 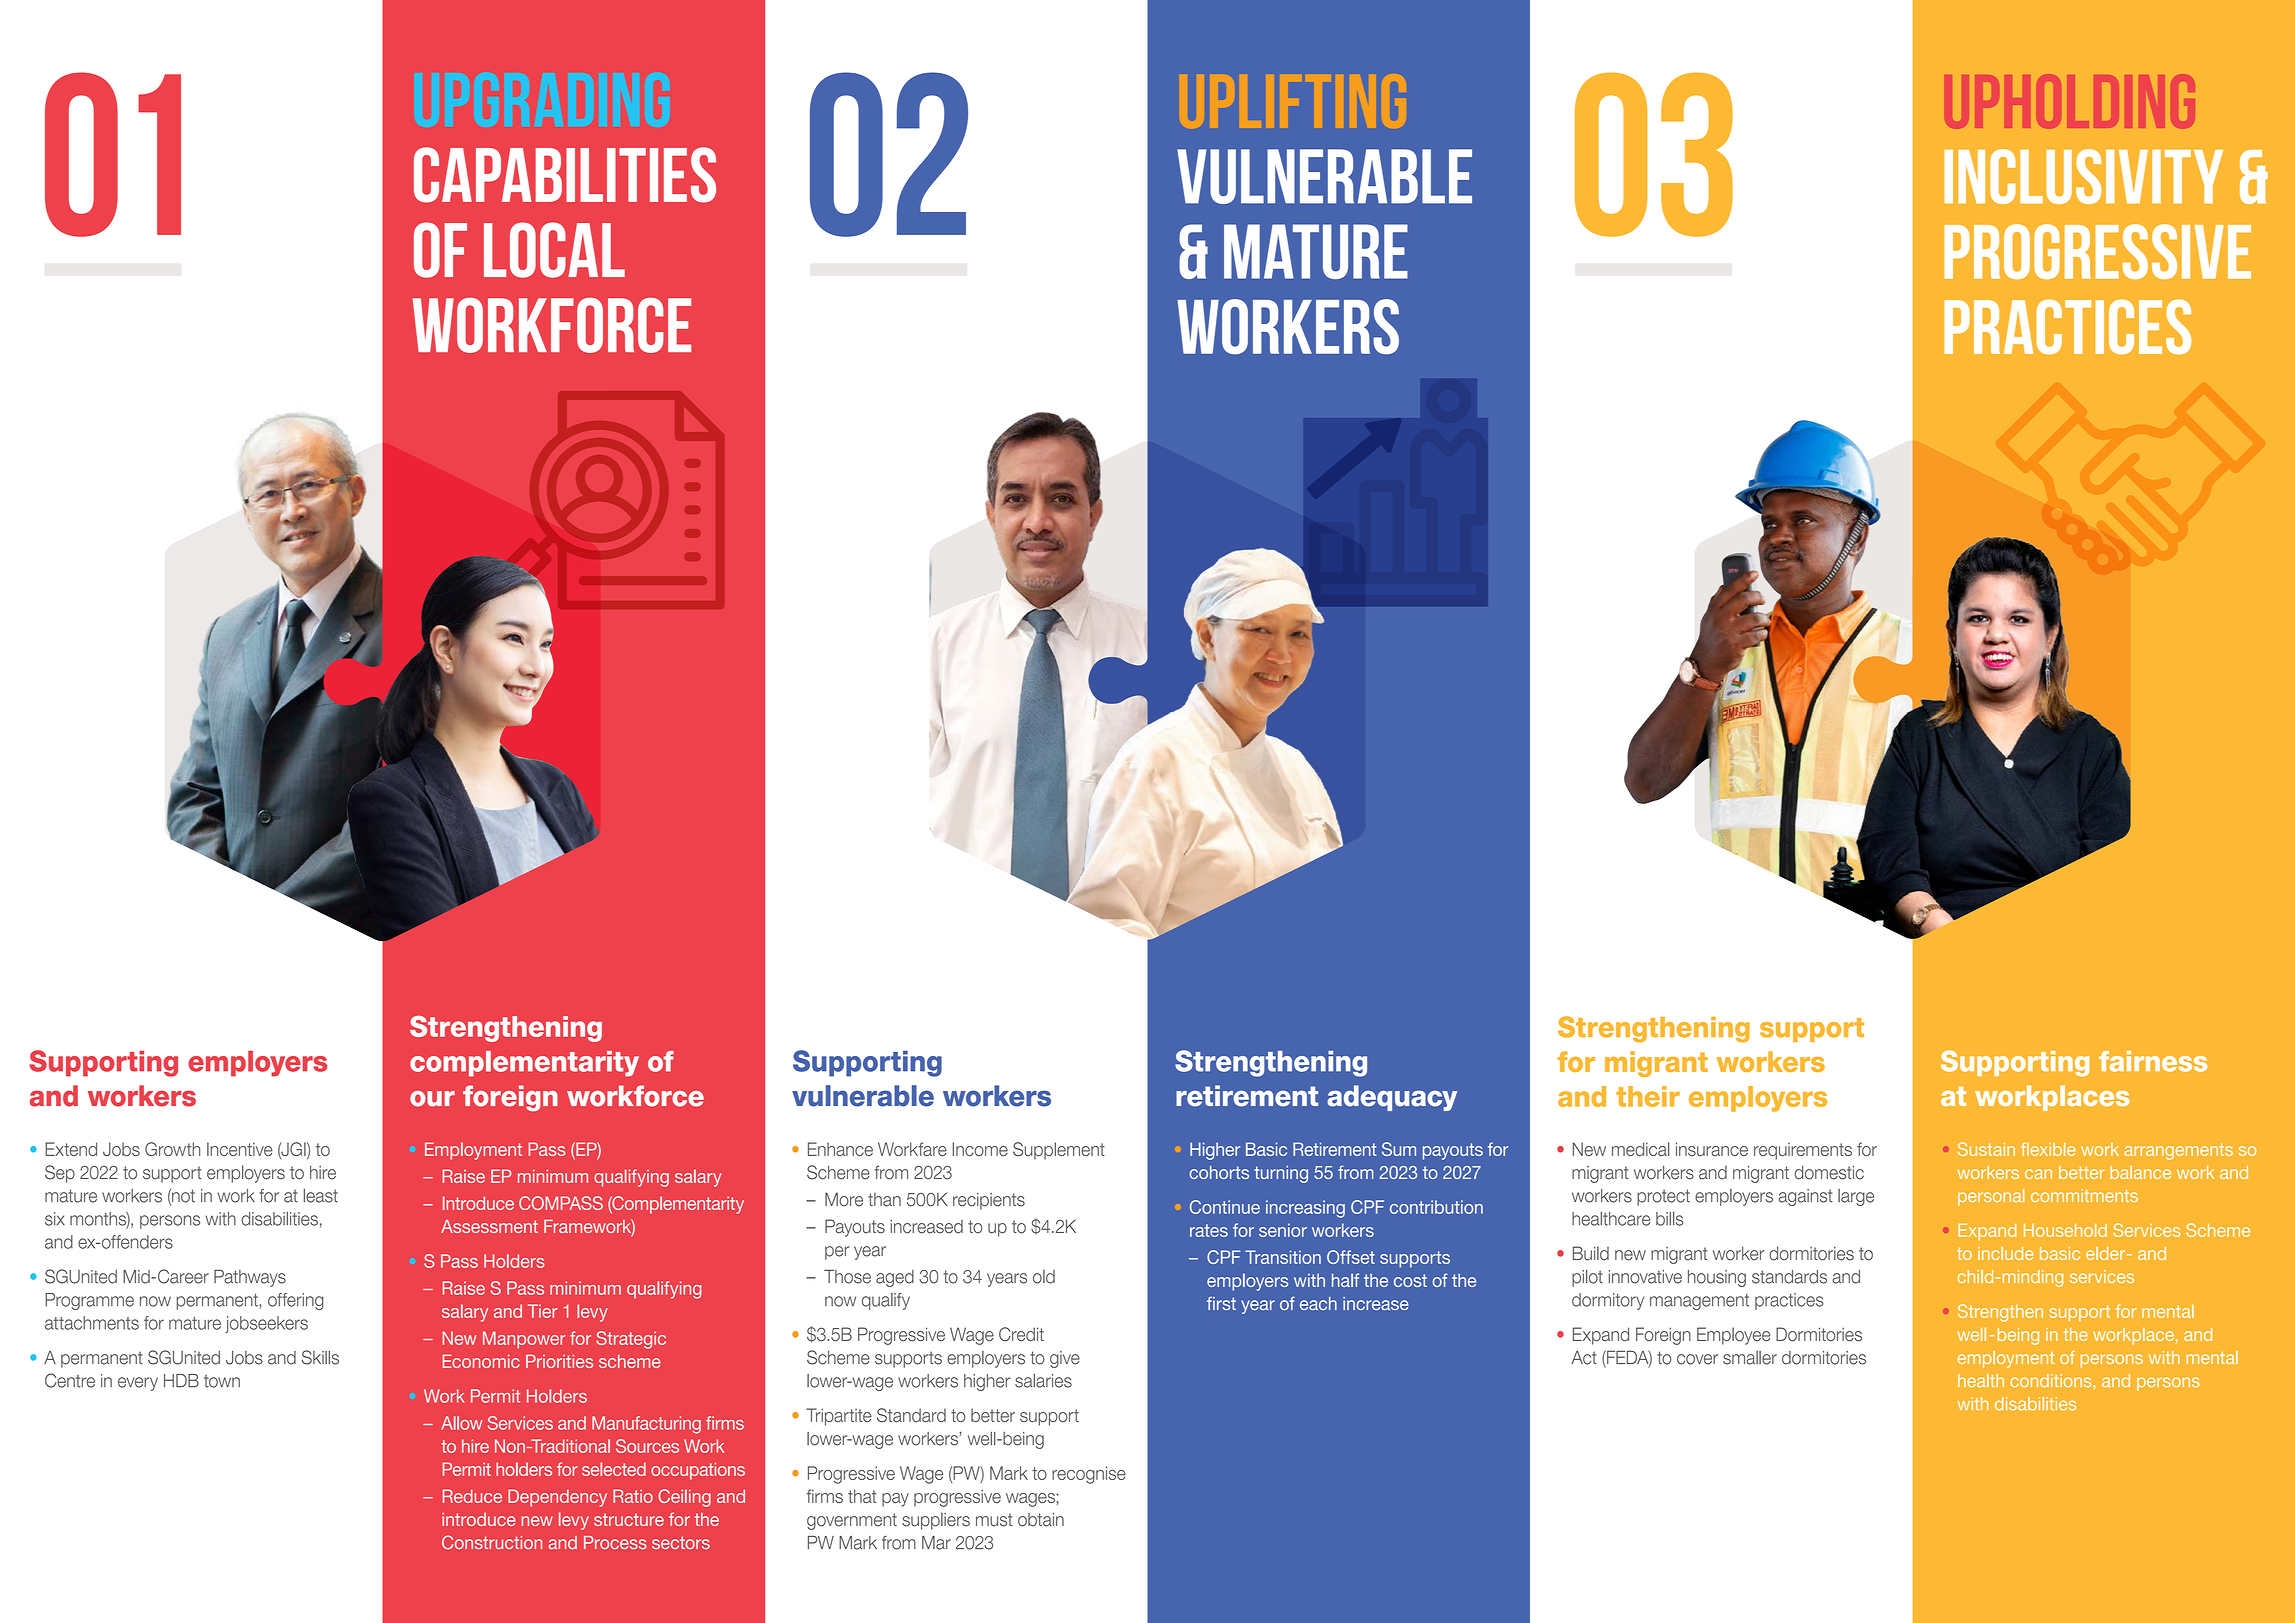 I want to click on Supplement, so click(x=1059, y=1151).
